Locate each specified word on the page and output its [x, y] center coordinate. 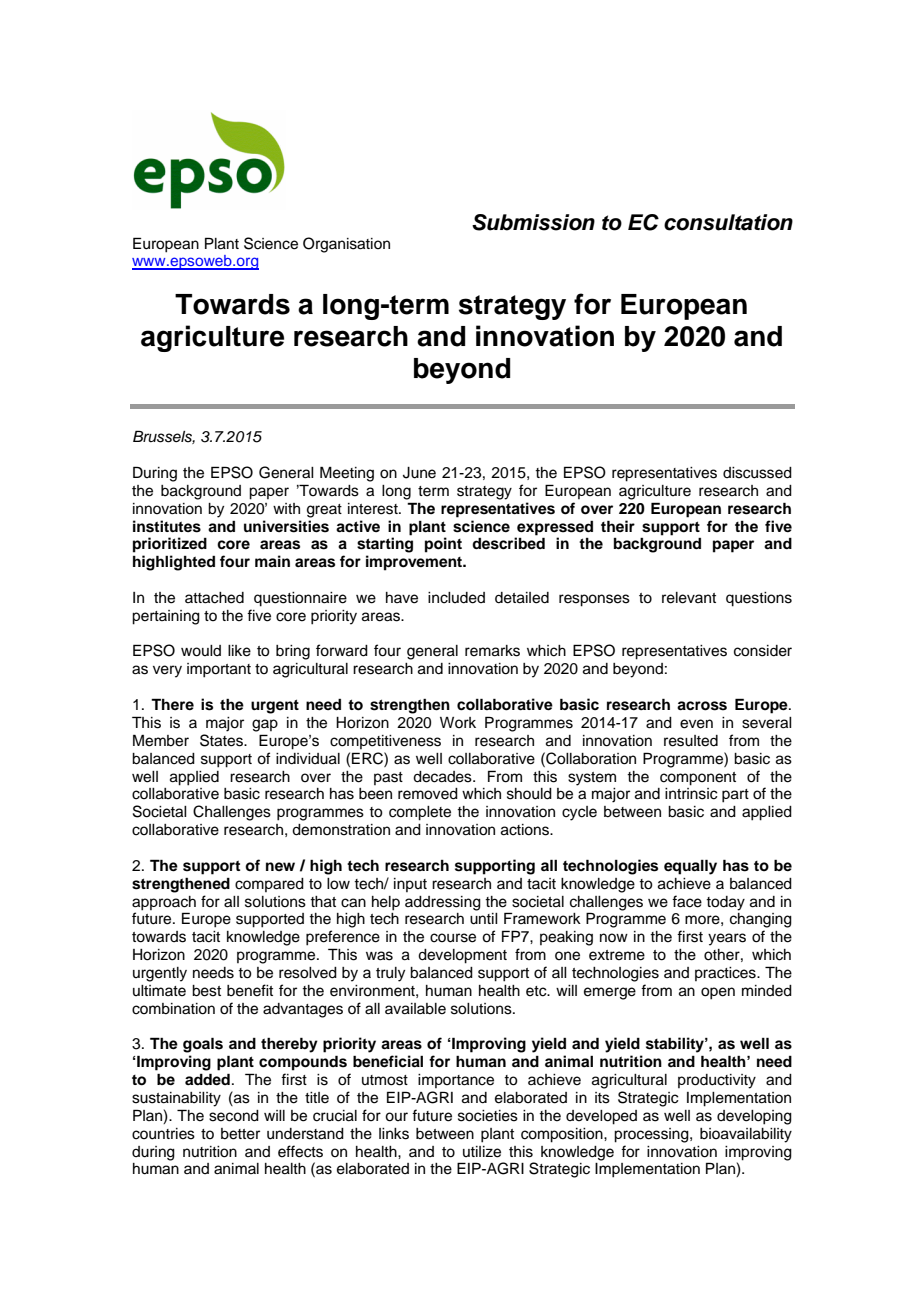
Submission [533, 222]
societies [488, 1116]
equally [690, 867]
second [234, 1116]
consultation [728, 222]
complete [420, 813]
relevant [689, 598]
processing [652, 1135]
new [280, 866]
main [272, 561]
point [443, 545]
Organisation [346, 245]
